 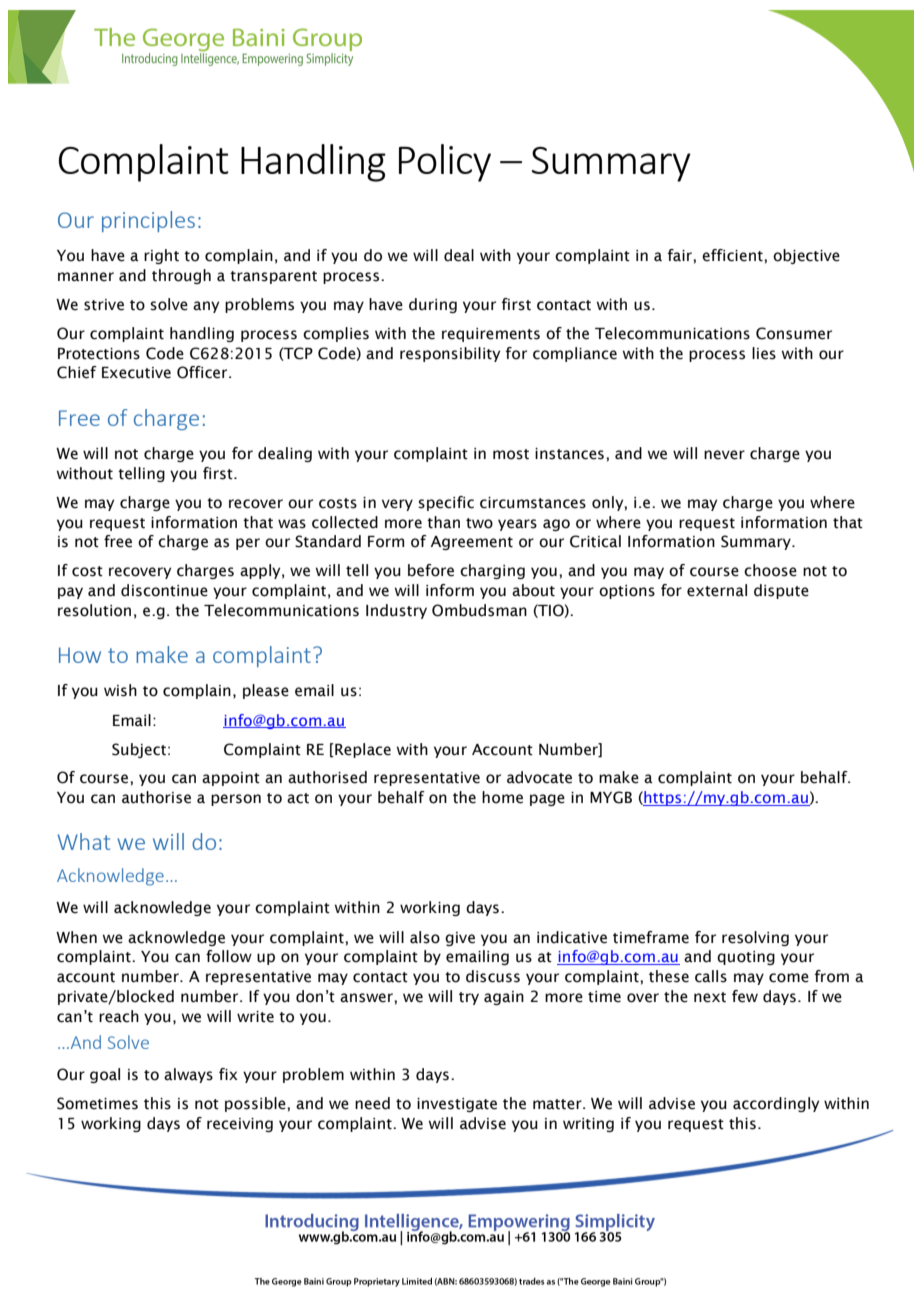 I want to click on always, so click(x=188, y=1075).
